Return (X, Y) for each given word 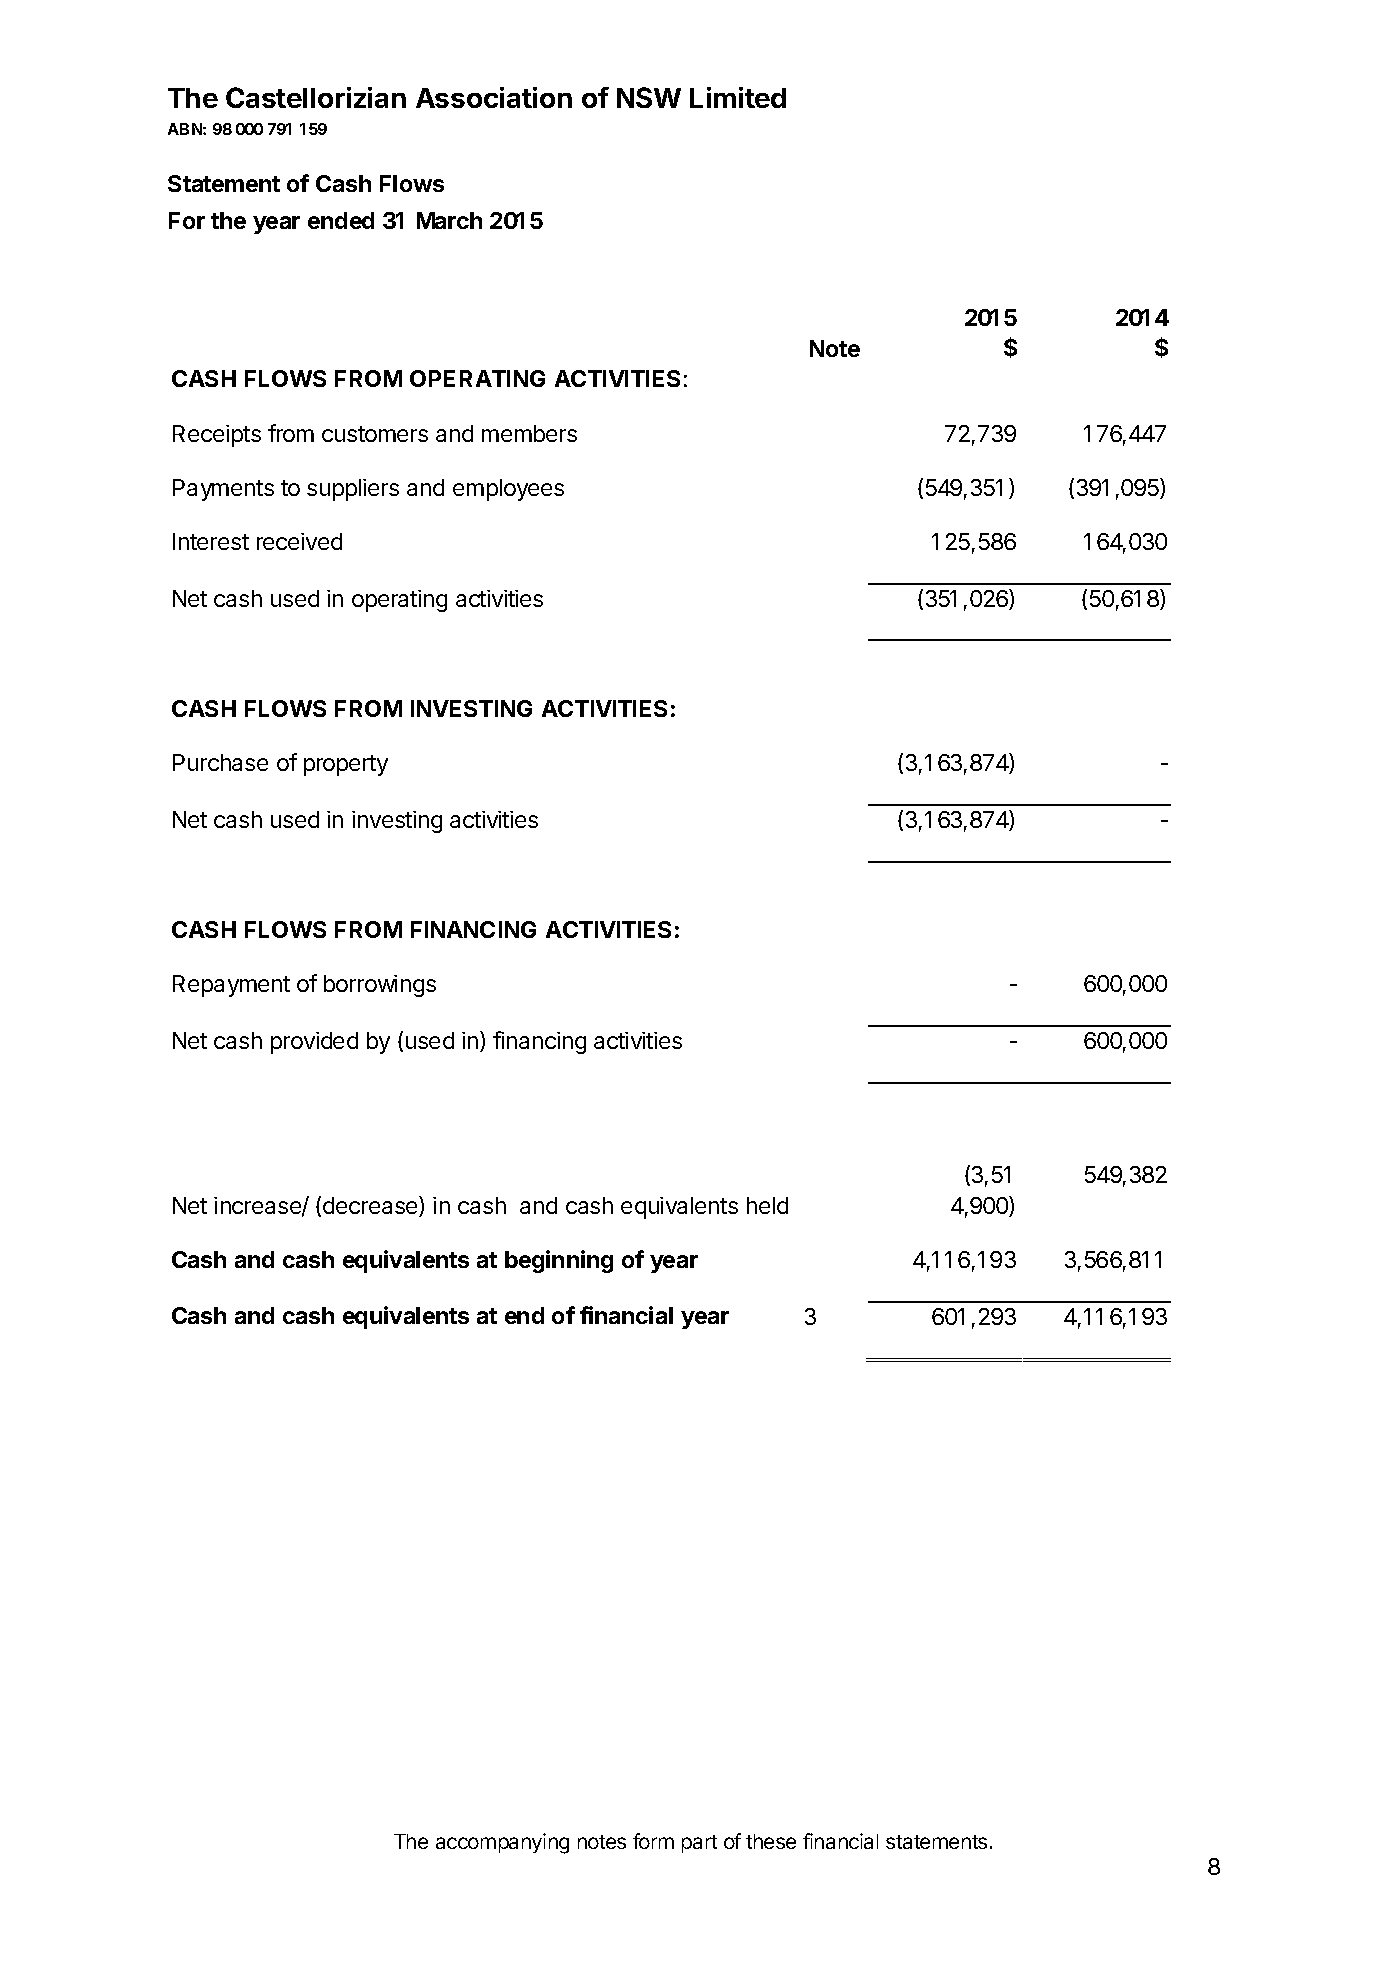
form (653, 1841)
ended (341, 220)
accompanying (502, 1843)
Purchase (220, 762)
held (767, 1205)
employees (508, 490)
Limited (738, 97)
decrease (371, 1206)
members (529, 433)
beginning (559, 1261)
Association (494, 97)
